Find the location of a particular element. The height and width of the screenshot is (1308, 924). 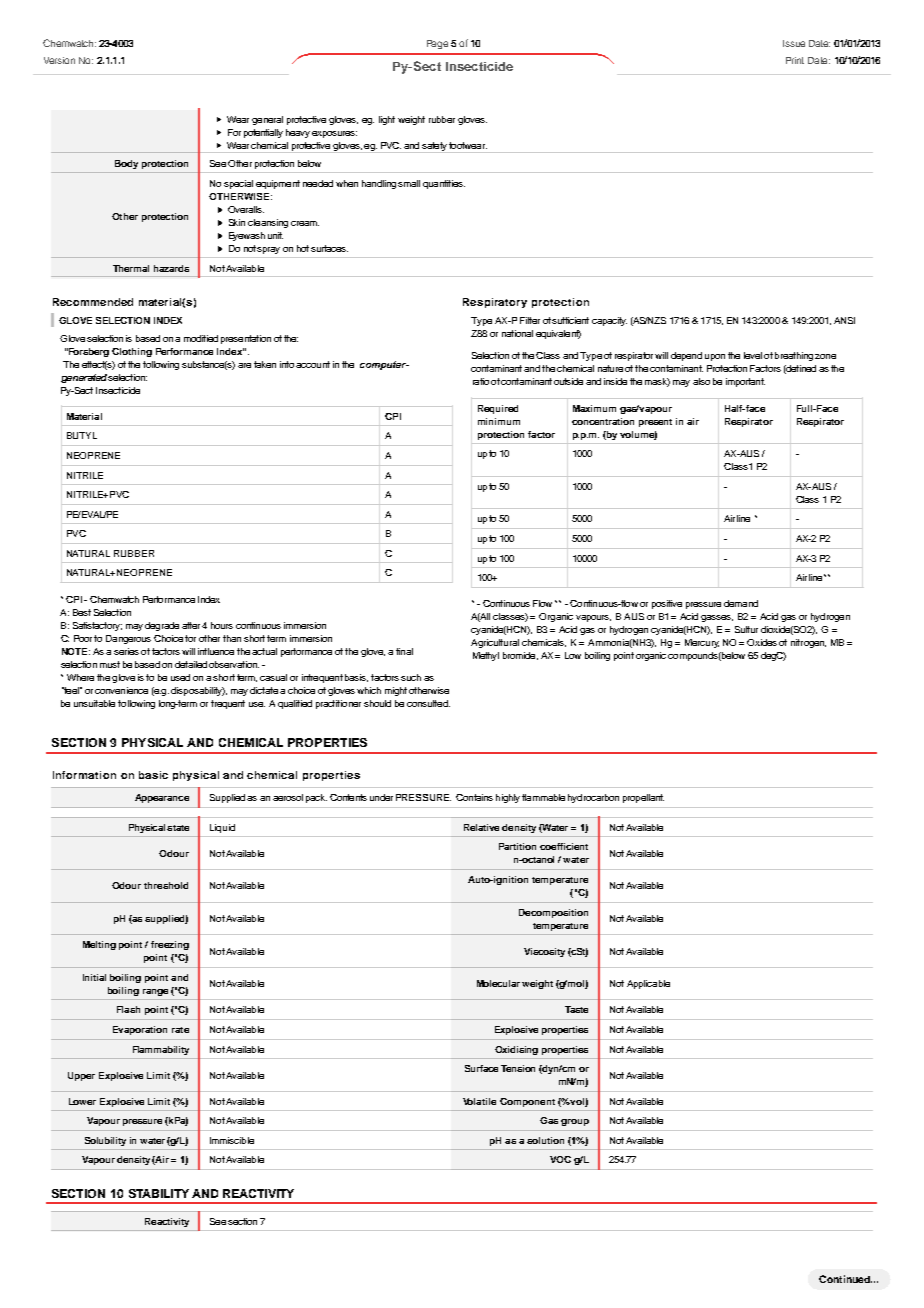

hazards is located at coordinates (171, 268).
